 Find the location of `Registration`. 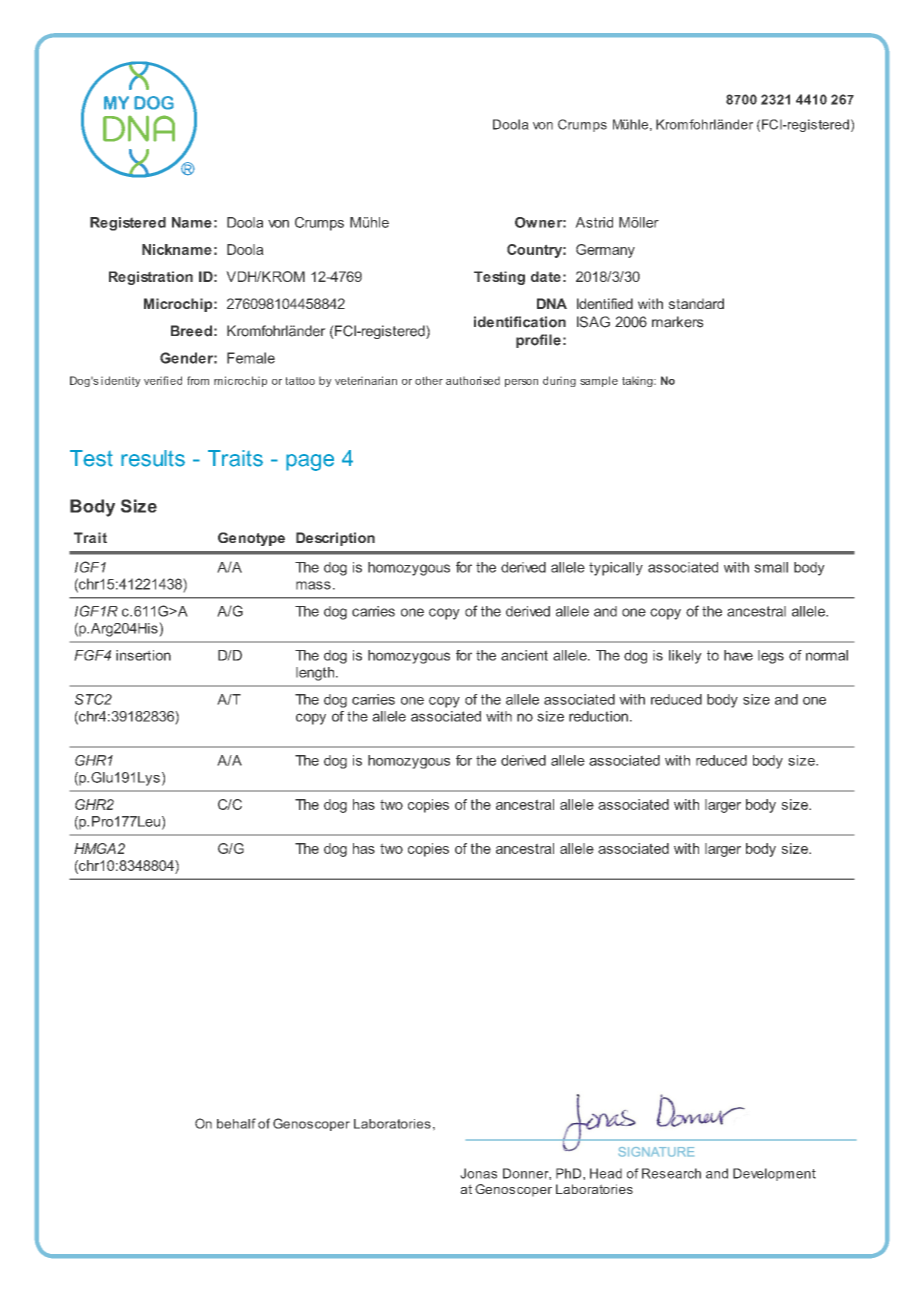

Registration is located at coordinates (151, 278).
